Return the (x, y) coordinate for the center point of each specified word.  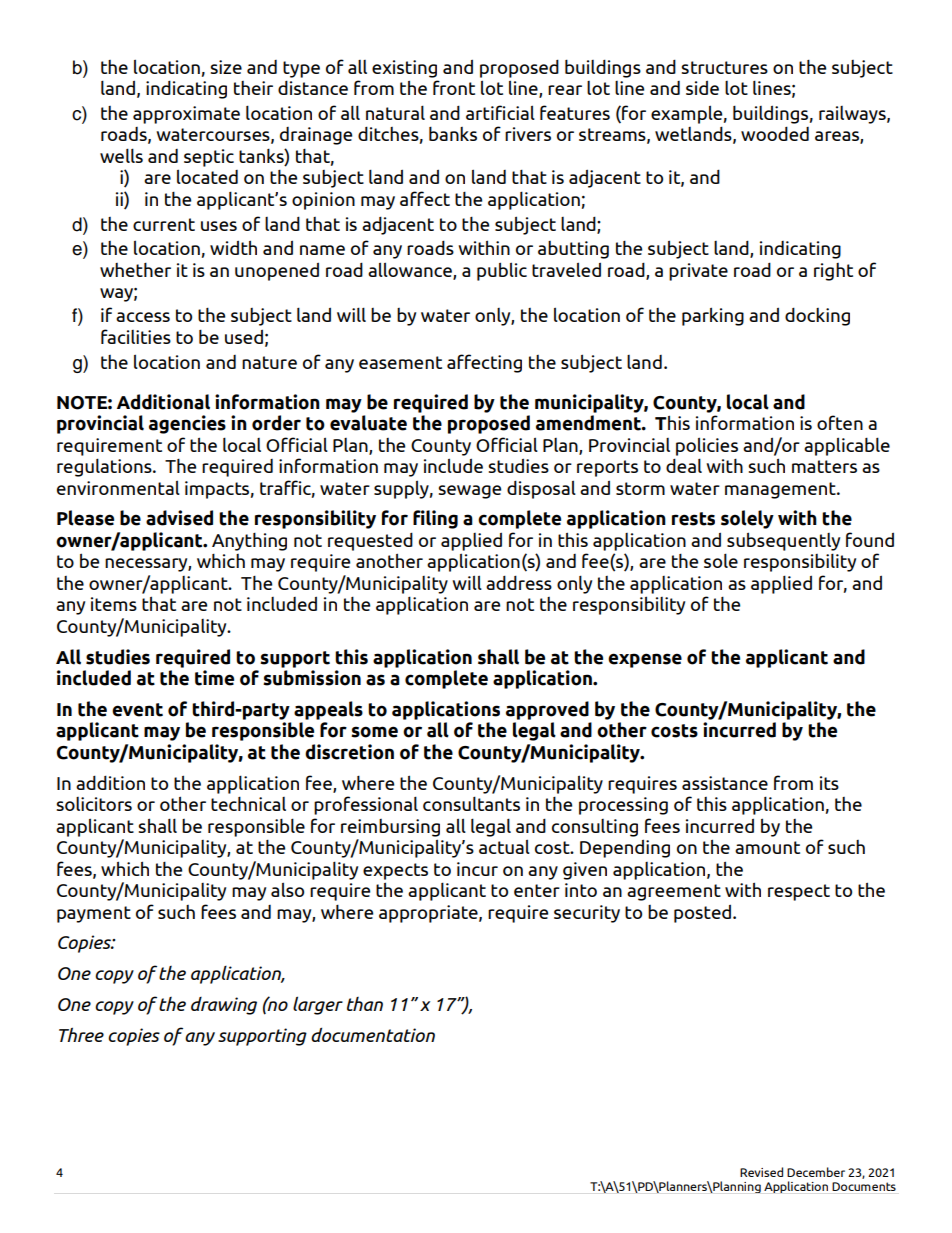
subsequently (783, 541)
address (519, 583)
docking (817, 317)
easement (400, 362)
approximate (186, 115)
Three (81, 1034)
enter (537, 890)
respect (799, 892)
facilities (136, 336)
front (454, 87)
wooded (775, 134)
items (114, 604)
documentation (373, 1034)
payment (94, 914)
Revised (761, 1172)
